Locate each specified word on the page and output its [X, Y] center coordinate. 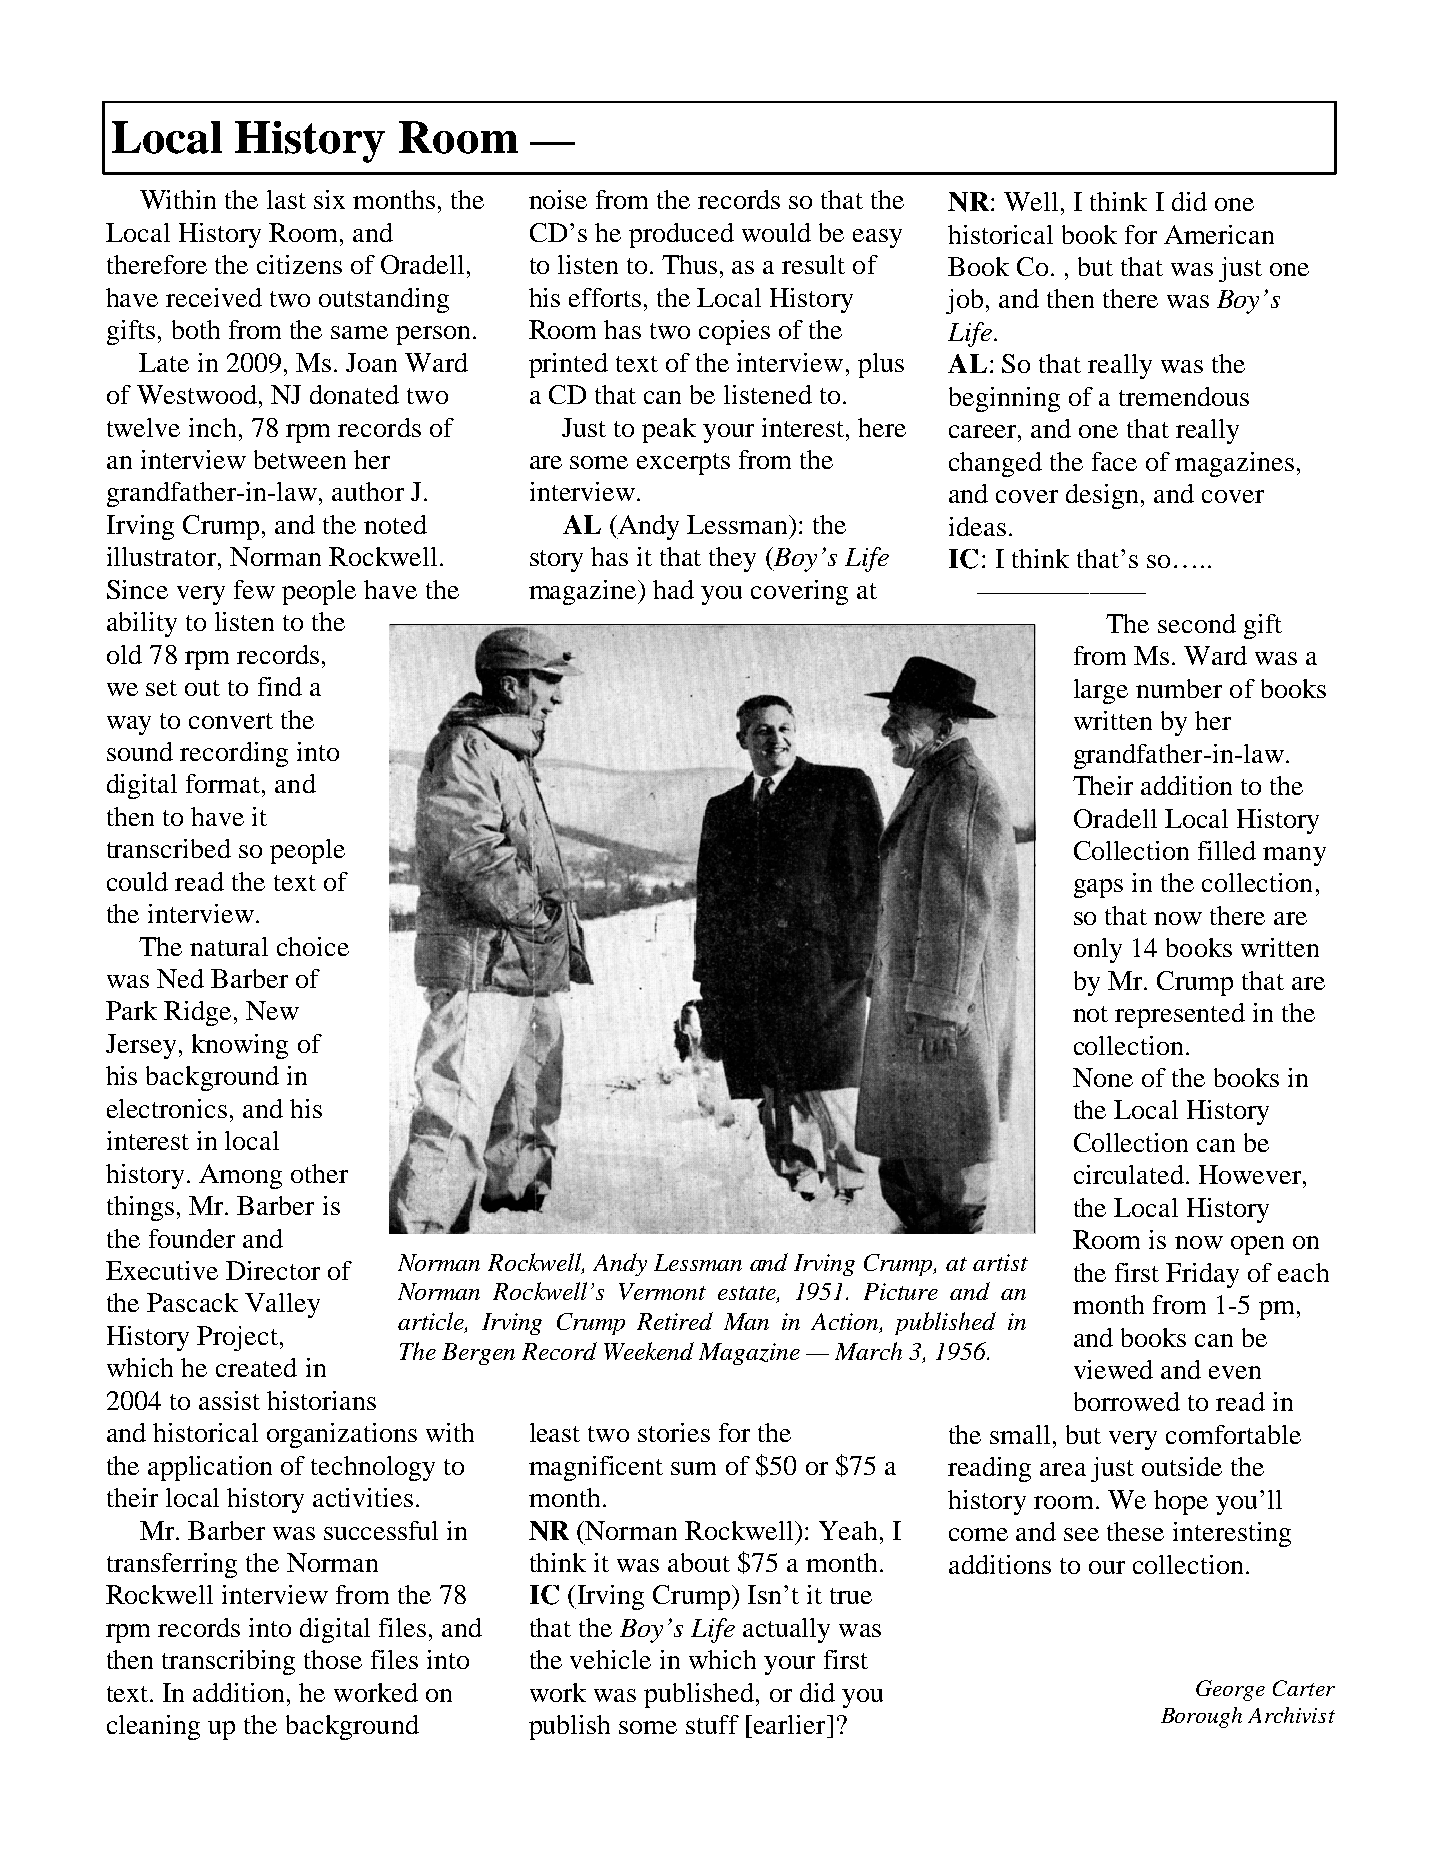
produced [681, 235]
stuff [712, 1724]
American [1219, 234]
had [673, 589]
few [254, 589]
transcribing [228, 1662]
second [1197, 623]
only [1098, 950]
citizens [299, 264]
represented [1180, 1015]
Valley [282, 1305]
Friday [1202, 1275]
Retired [675, 1321]
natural [229, 946]
